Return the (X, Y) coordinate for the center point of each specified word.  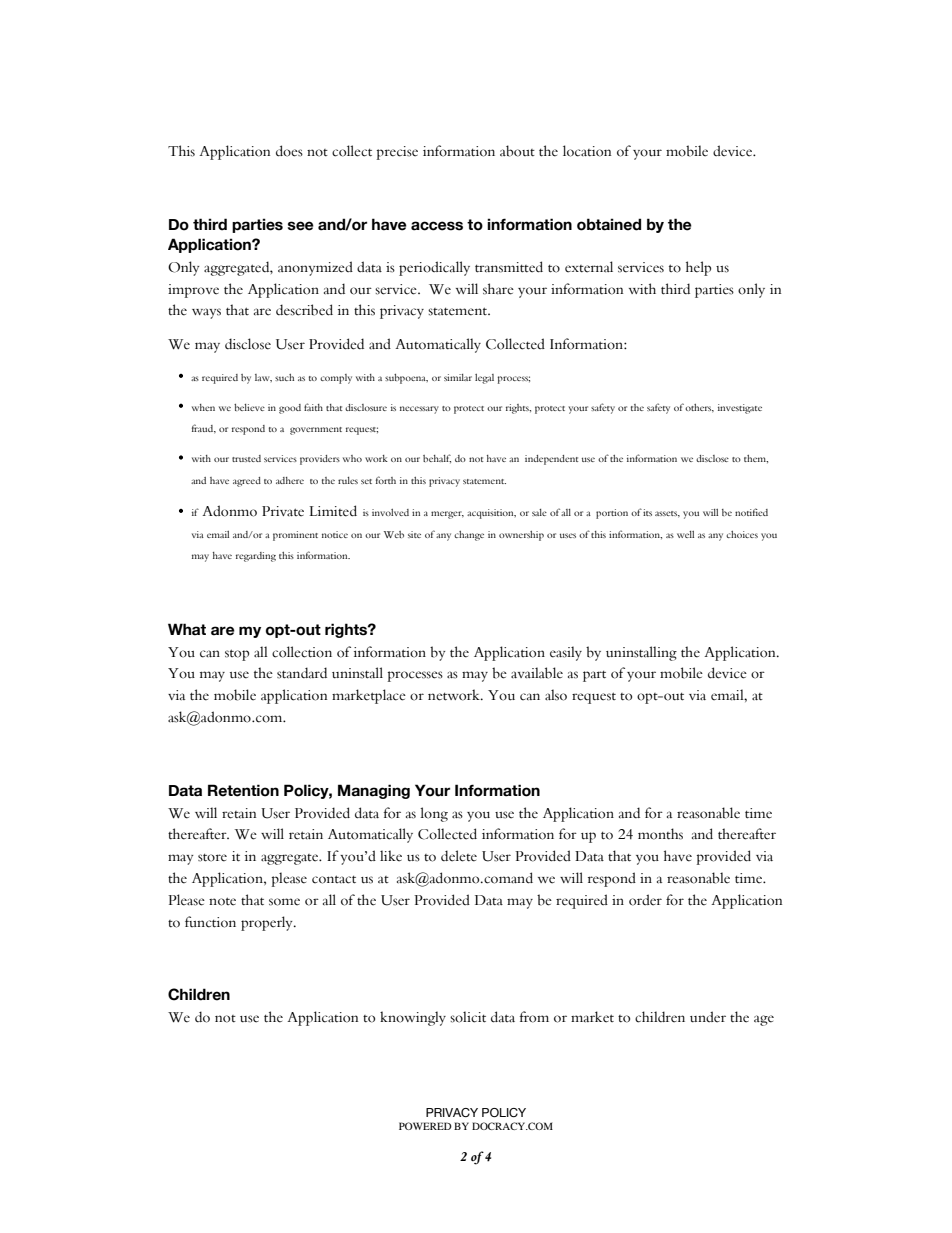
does (289, 151)
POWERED (425, 1126)
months (660, 834)
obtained (609, 224)
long (434, 814)
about (517, 151)
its (647, 512)
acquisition (491, 514)
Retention (243, 790)
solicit (468, 1017)
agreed (247, 482)
